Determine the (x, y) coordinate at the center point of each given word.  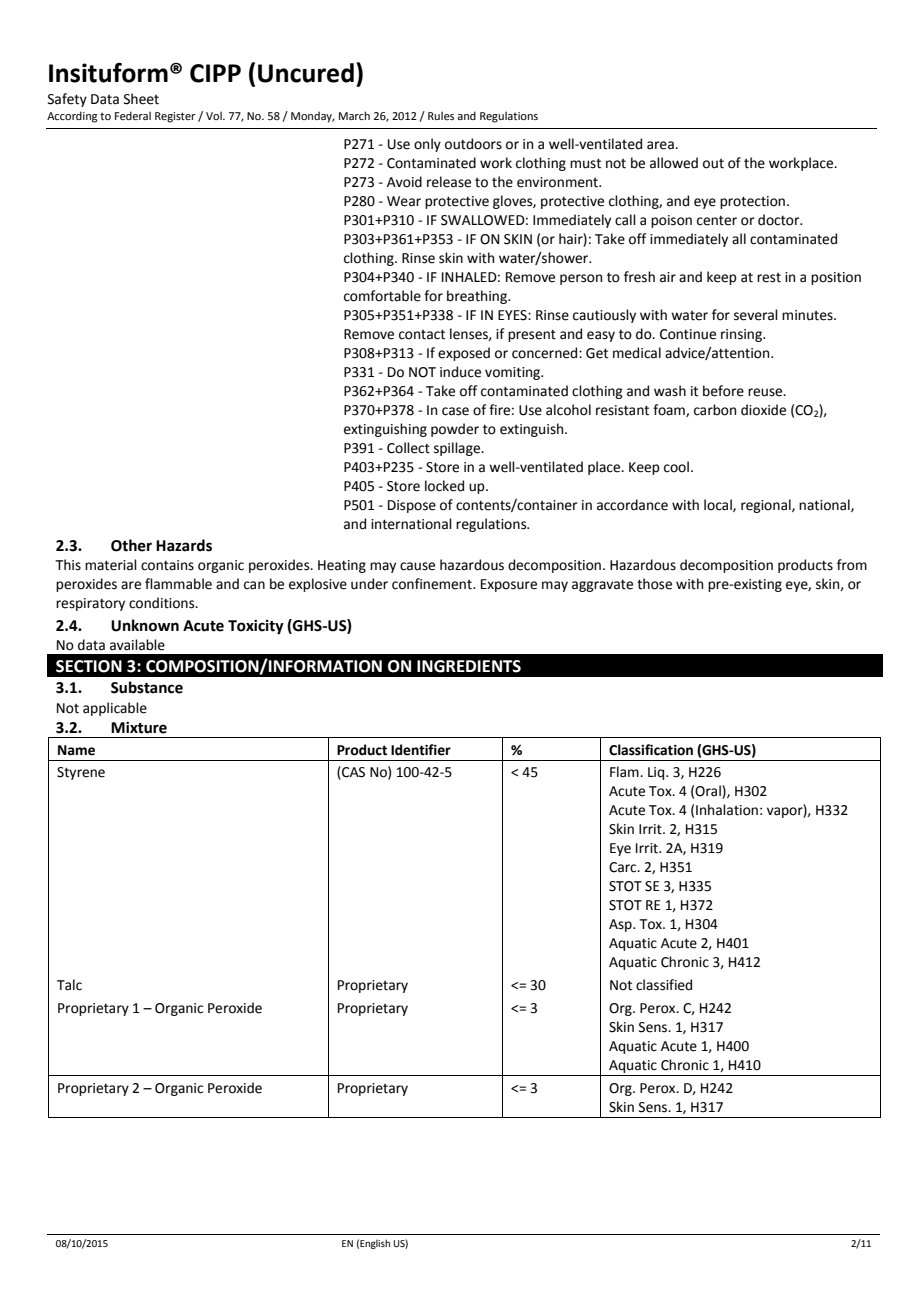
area (661, 145)
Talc (69, 985)
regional (767, 506)
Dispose (412, 506)
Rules (441, 115)
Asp (621, 925)
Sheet (141, 99)
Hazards (184, 545)
